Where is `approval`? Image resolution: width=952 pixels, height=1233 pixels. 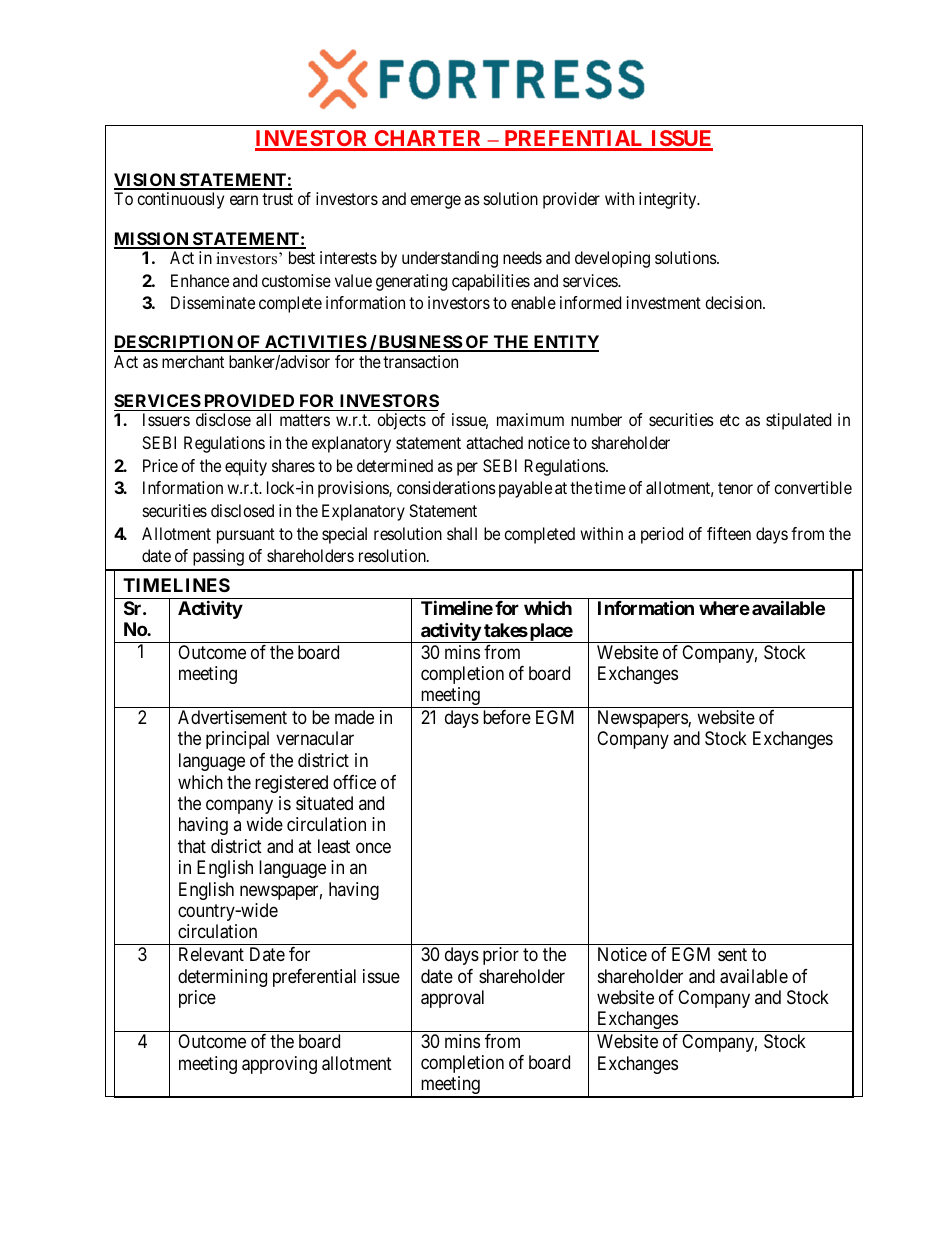
approval is located at coordinates (452, 999).
